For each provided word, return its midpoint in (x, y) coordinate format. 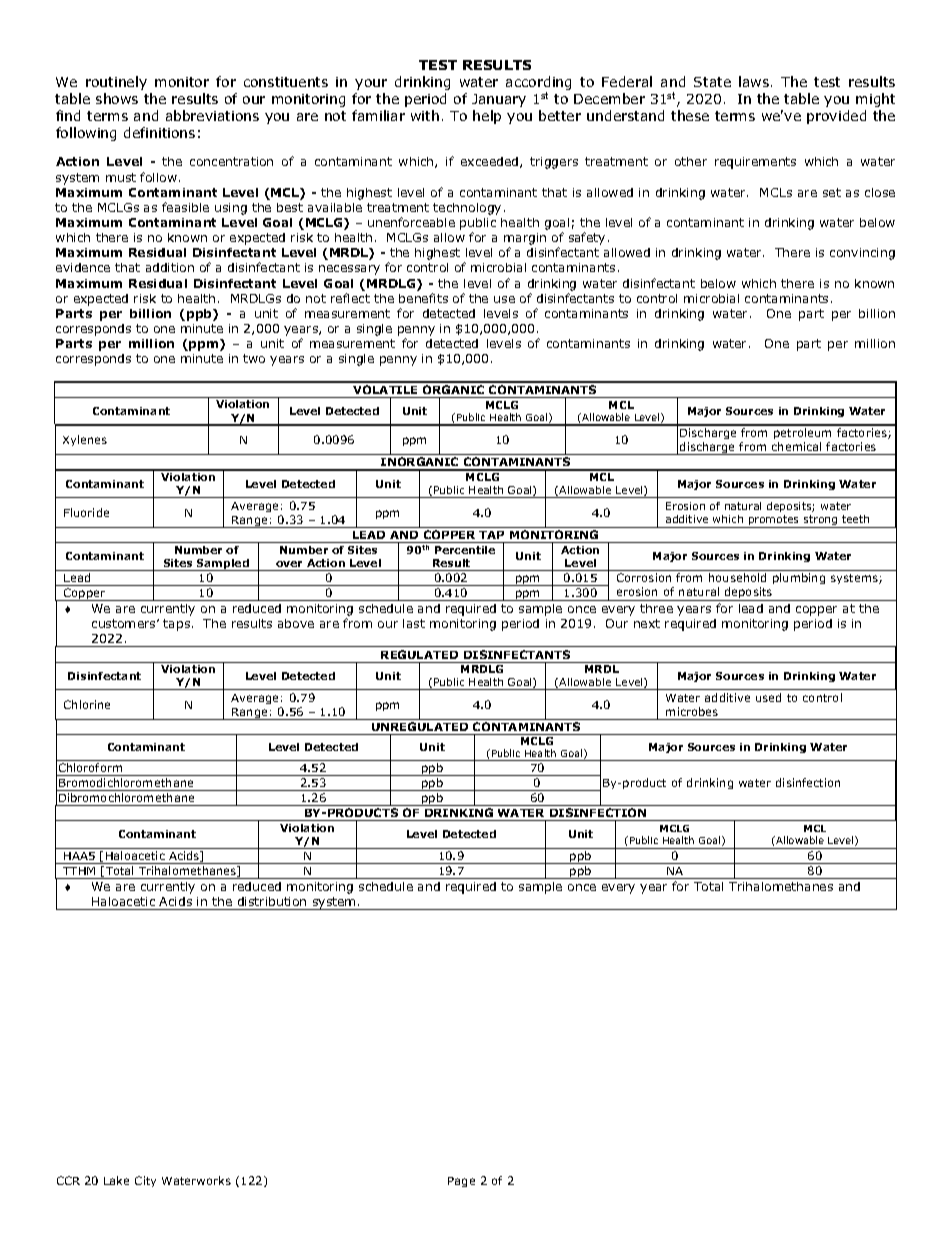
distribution (272, 901)
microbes (692, 711)
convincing (862, 254)
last (414, 623)
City (145, 1181)
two (254, 358)
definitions (159, 132)
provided (836, 117)
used (768, 697)
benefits (423, 298)
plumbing (799, 578)
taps (178, 625)
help (487, 117)
